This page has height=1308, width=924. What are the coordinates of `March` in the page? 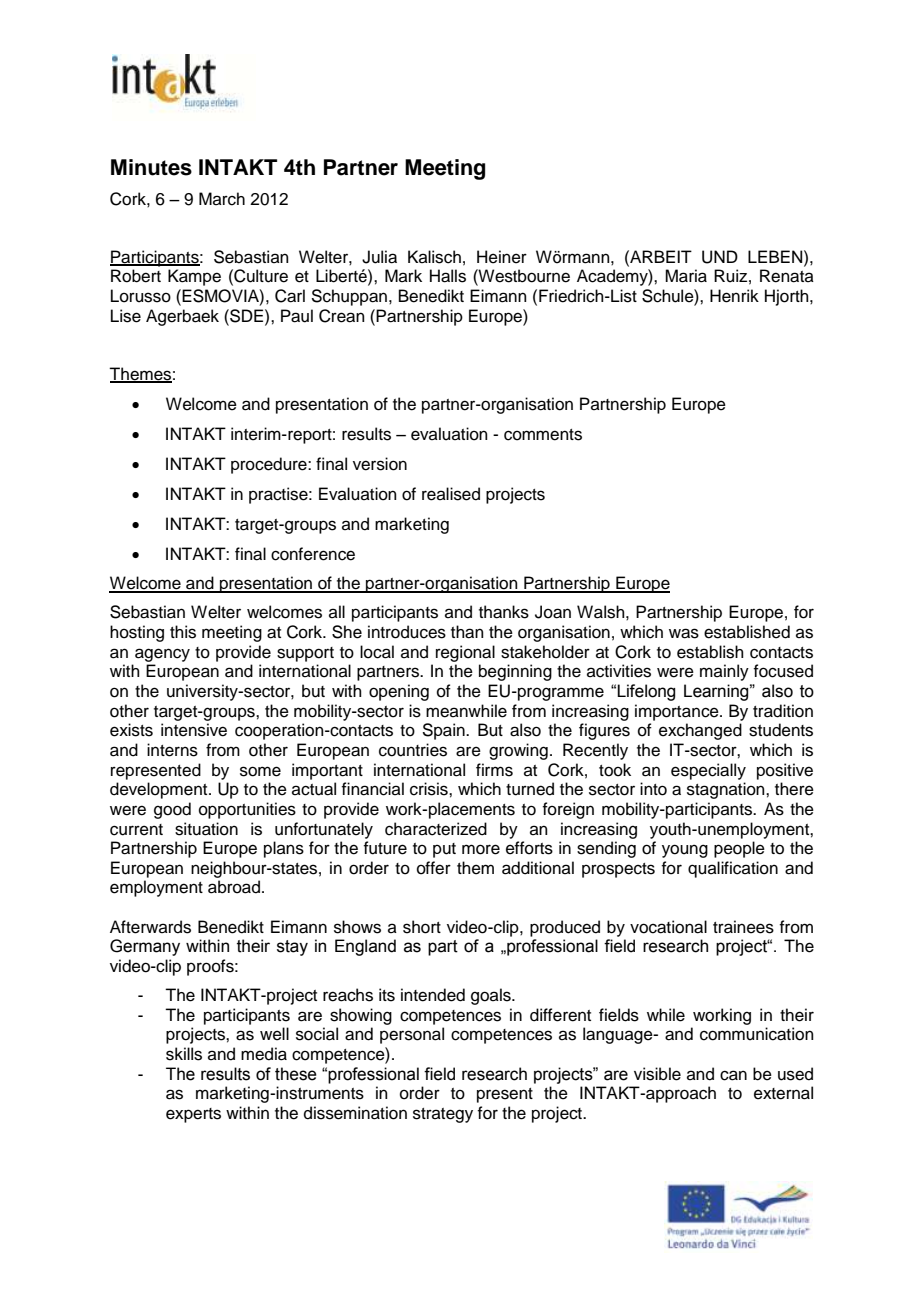 It's located at (222, 199).
